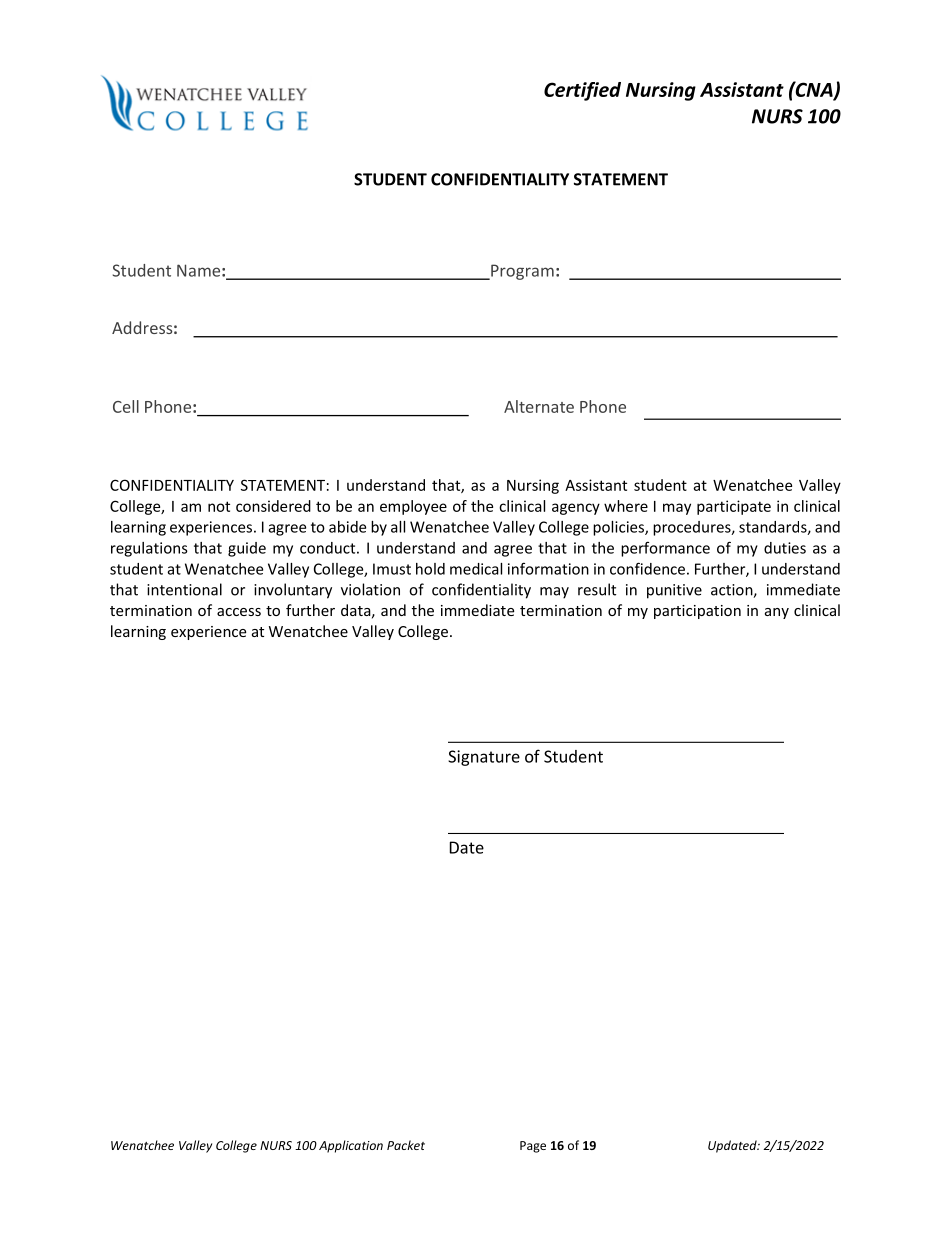 The width and height of the page is (952, 1233). Describe the element at coordinates (533, 1147) in the page. I see `Page` at that location.
